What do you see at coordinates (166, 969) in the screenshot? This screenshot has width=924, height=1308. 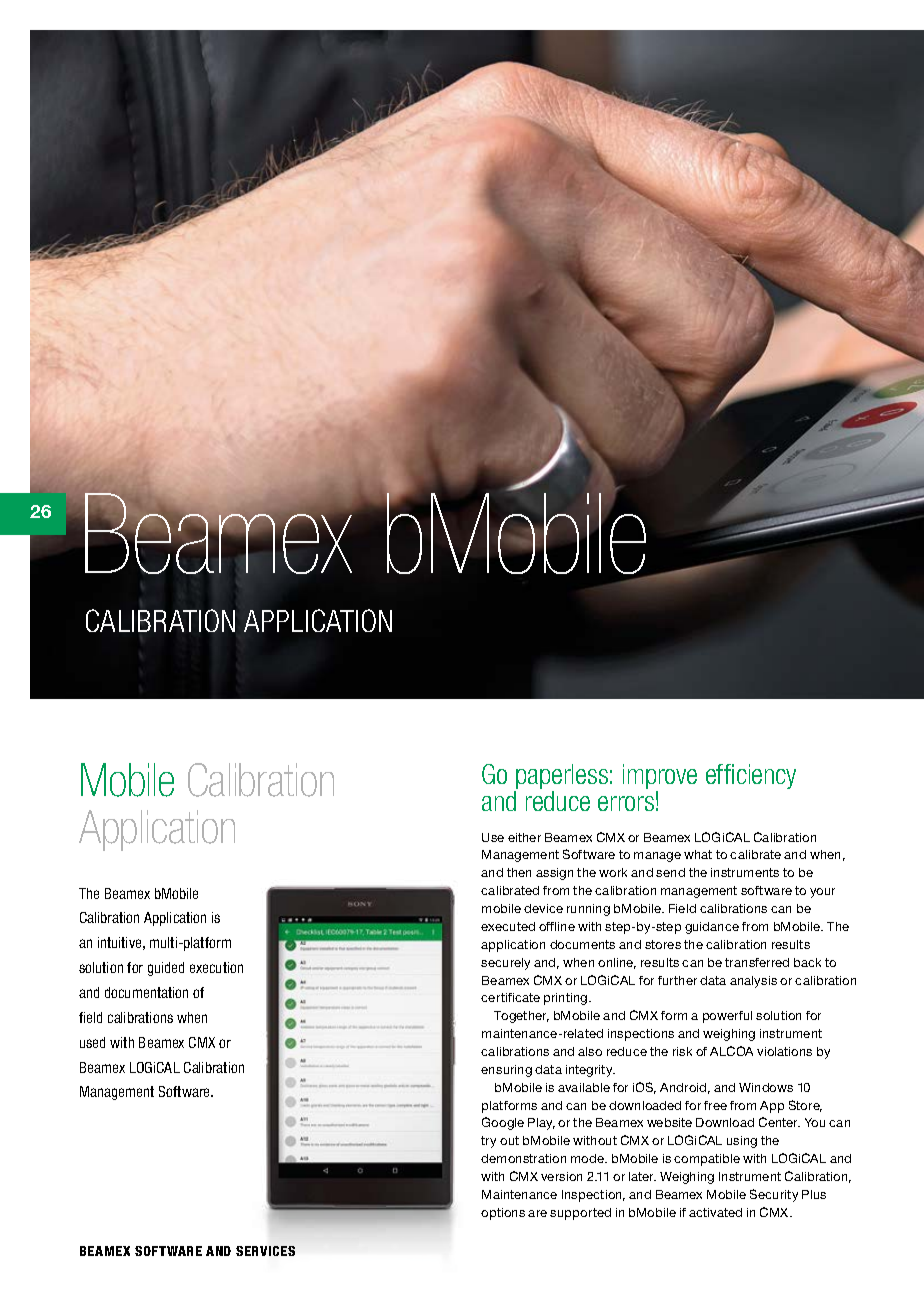 I see `guided` at bounding box center [166, 969].
